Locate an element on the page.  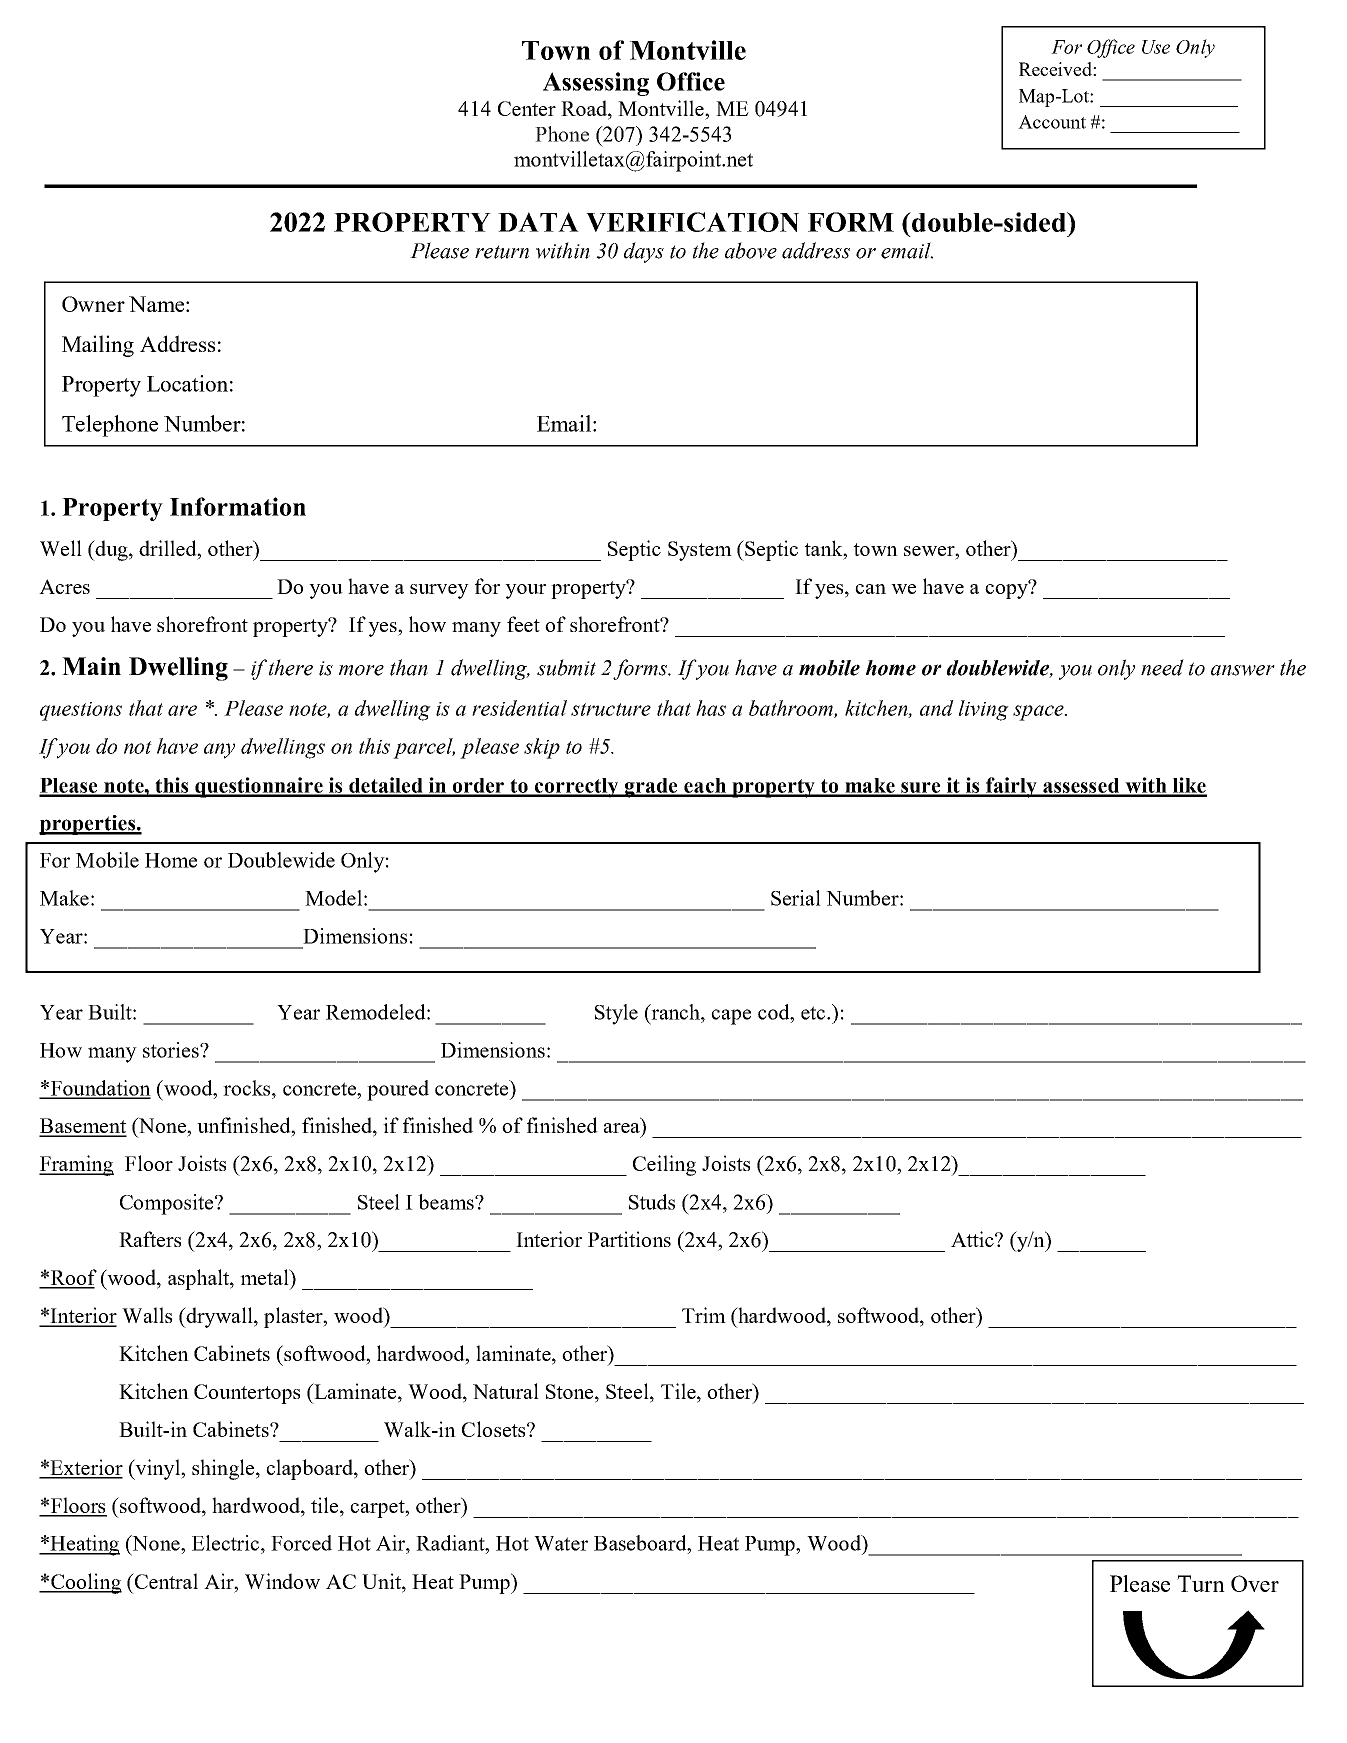
Center is located at coordinates (527, 108).
